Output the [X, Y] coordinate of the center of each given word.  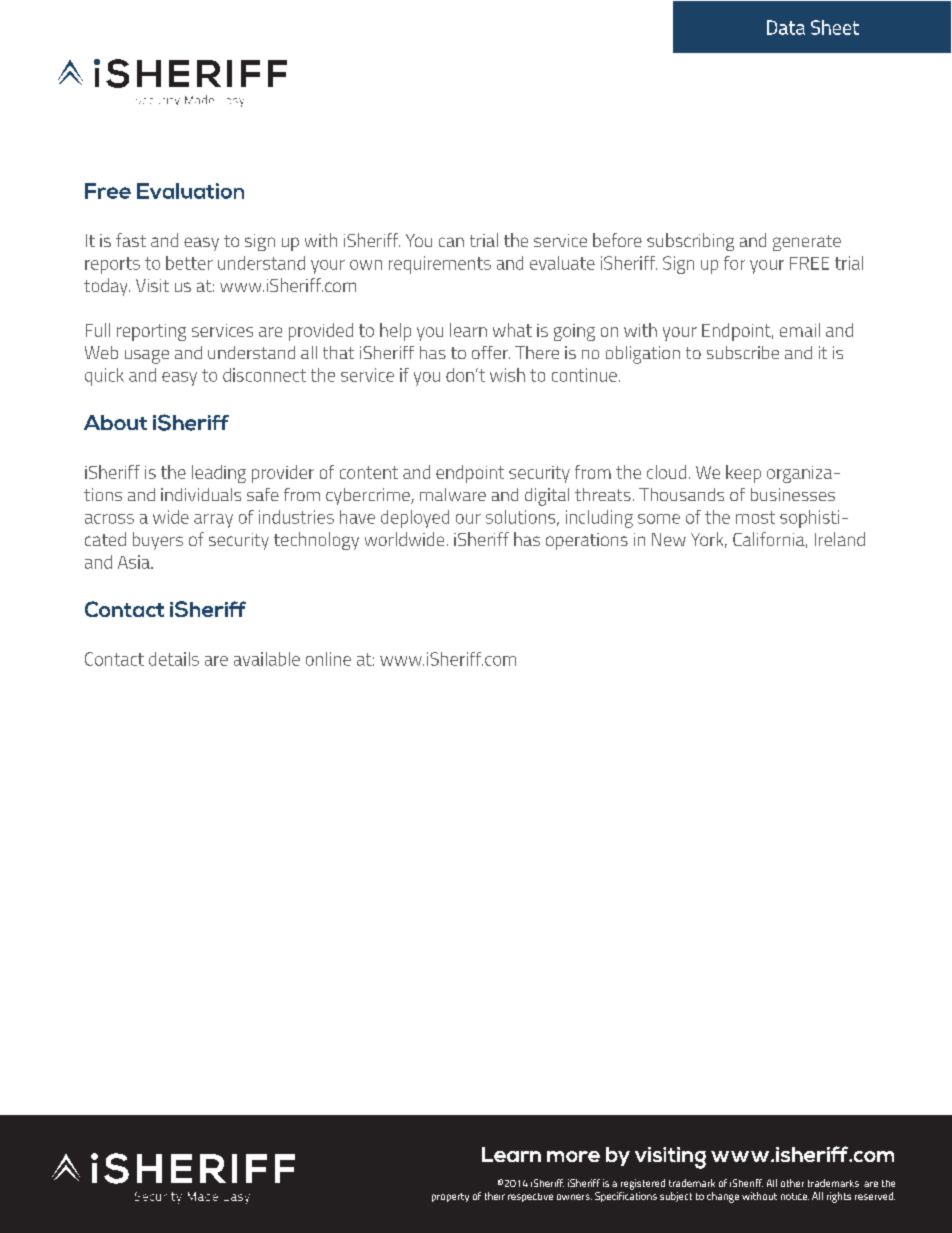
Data [786, 27]
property [450, 1197]
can [451, 242]
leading [219, 474]
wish [507, 375]
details [174, 659]
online [328, 659]
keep [743, 474]
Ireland [840, 539]
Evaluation [190, 191]
